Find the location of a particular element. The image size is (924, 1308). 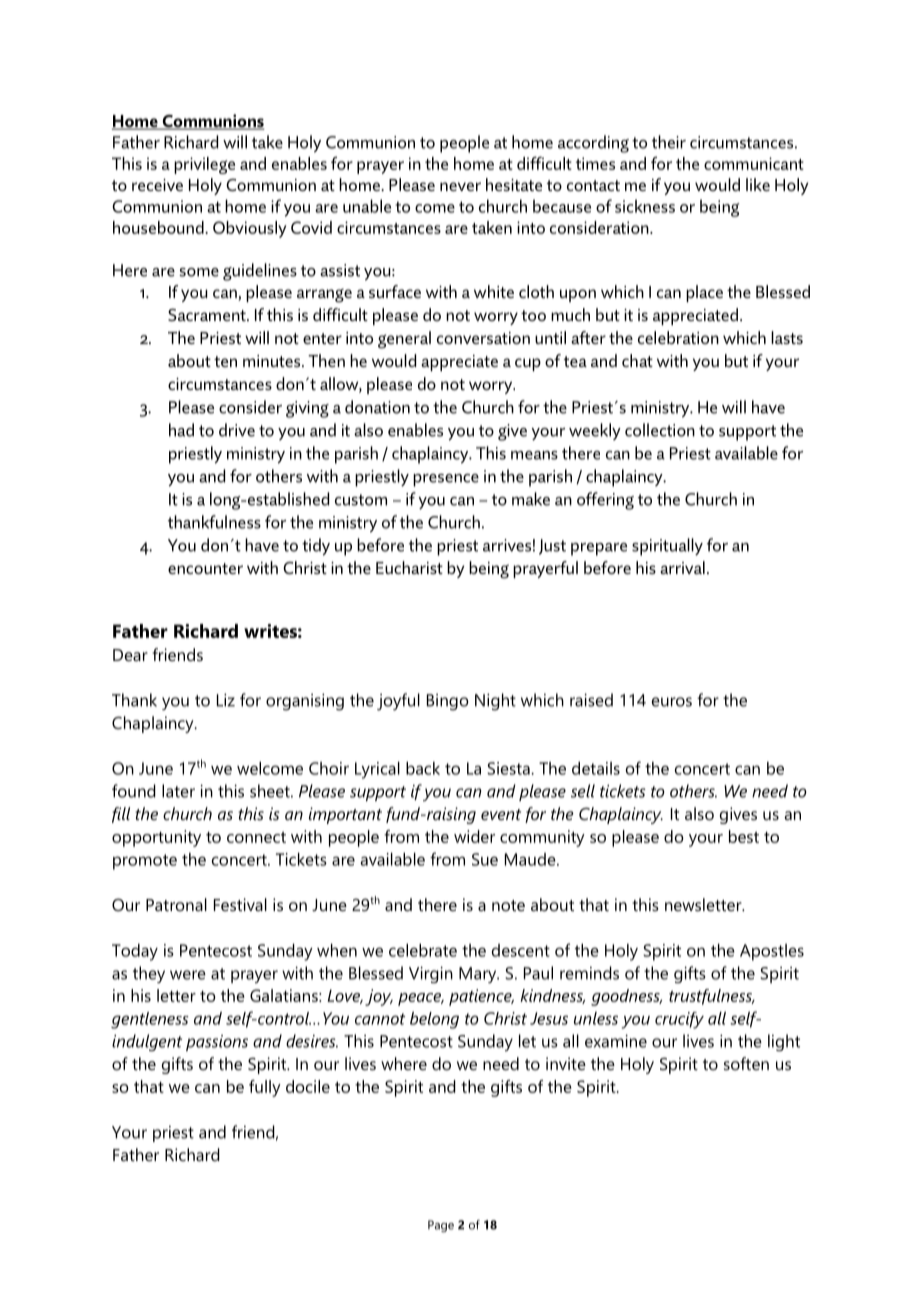

never is located at coordinates (460, 186).
